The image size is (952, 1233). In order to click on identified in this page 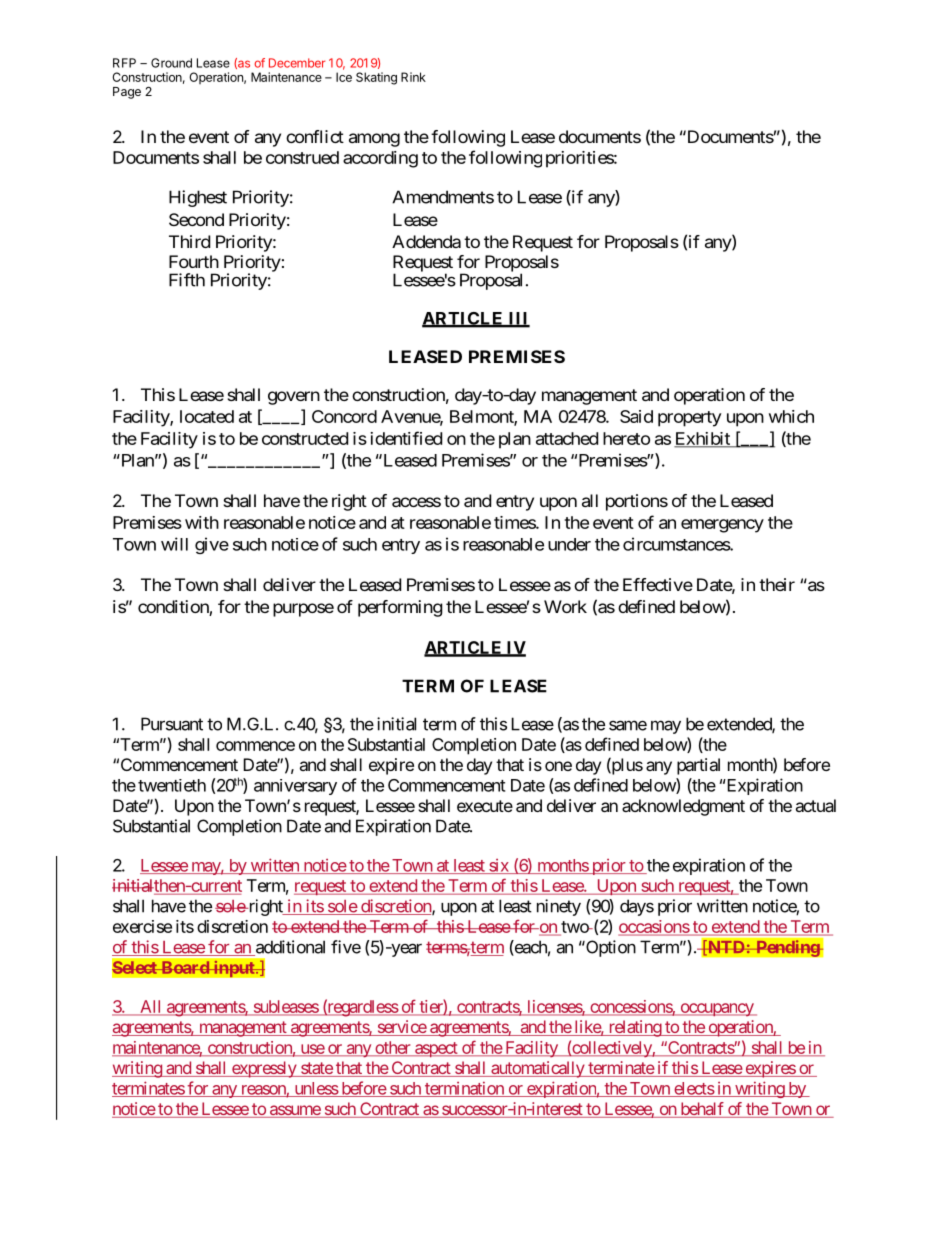, I will do `click(406, 438)`.
